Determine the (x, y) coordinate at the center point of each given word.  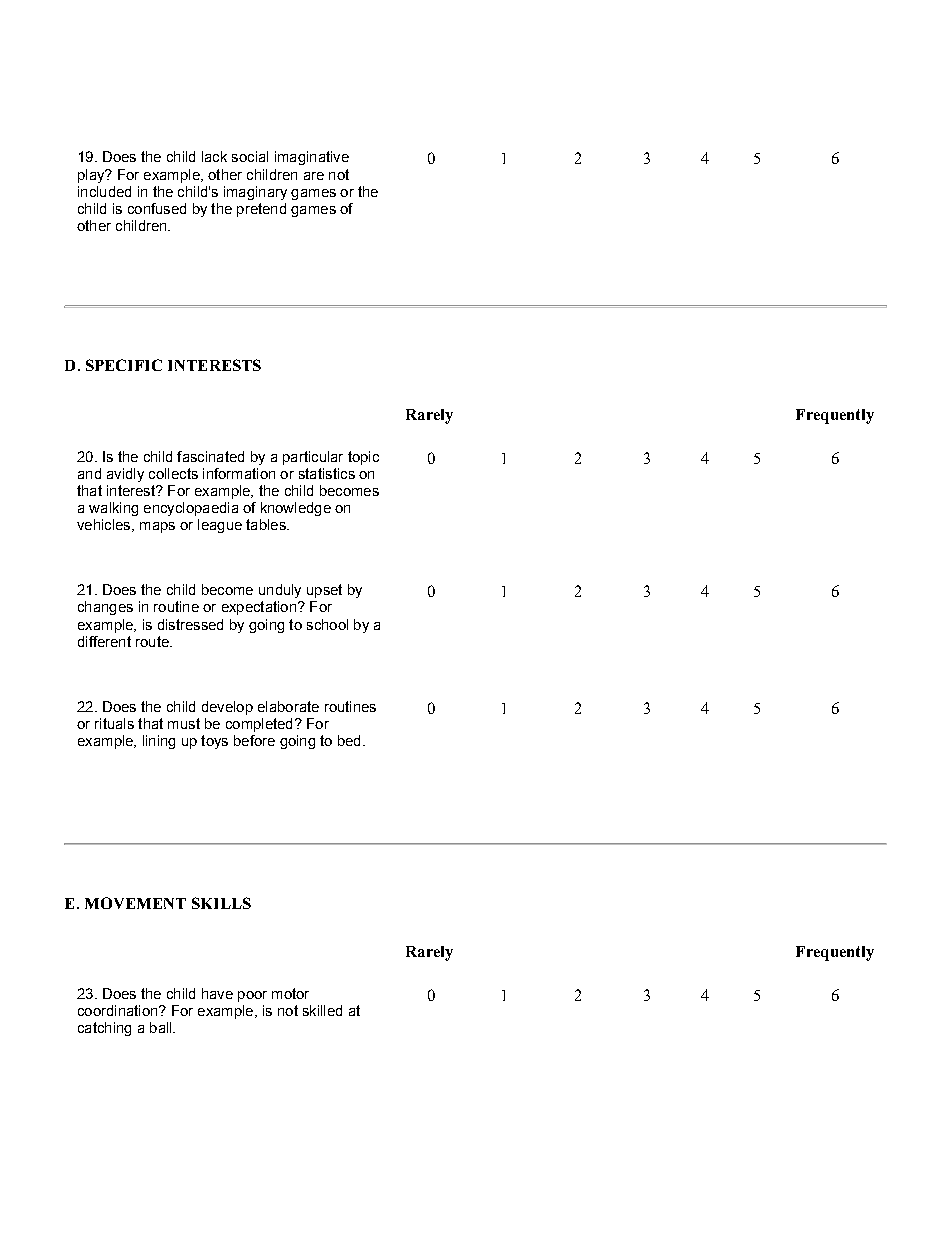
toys (214, 742)
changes (105, 608)
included (104, 191)
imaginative (312, 158)
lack (214, 156)
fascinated (210, 456)
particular (313, 458)
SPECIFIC (124, 365)
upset (324, 591)
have (217, 993)
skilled (322, 1010)
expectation (259, 608)
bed (349, 740)
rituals (114, 723)
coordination (119, 1010)
